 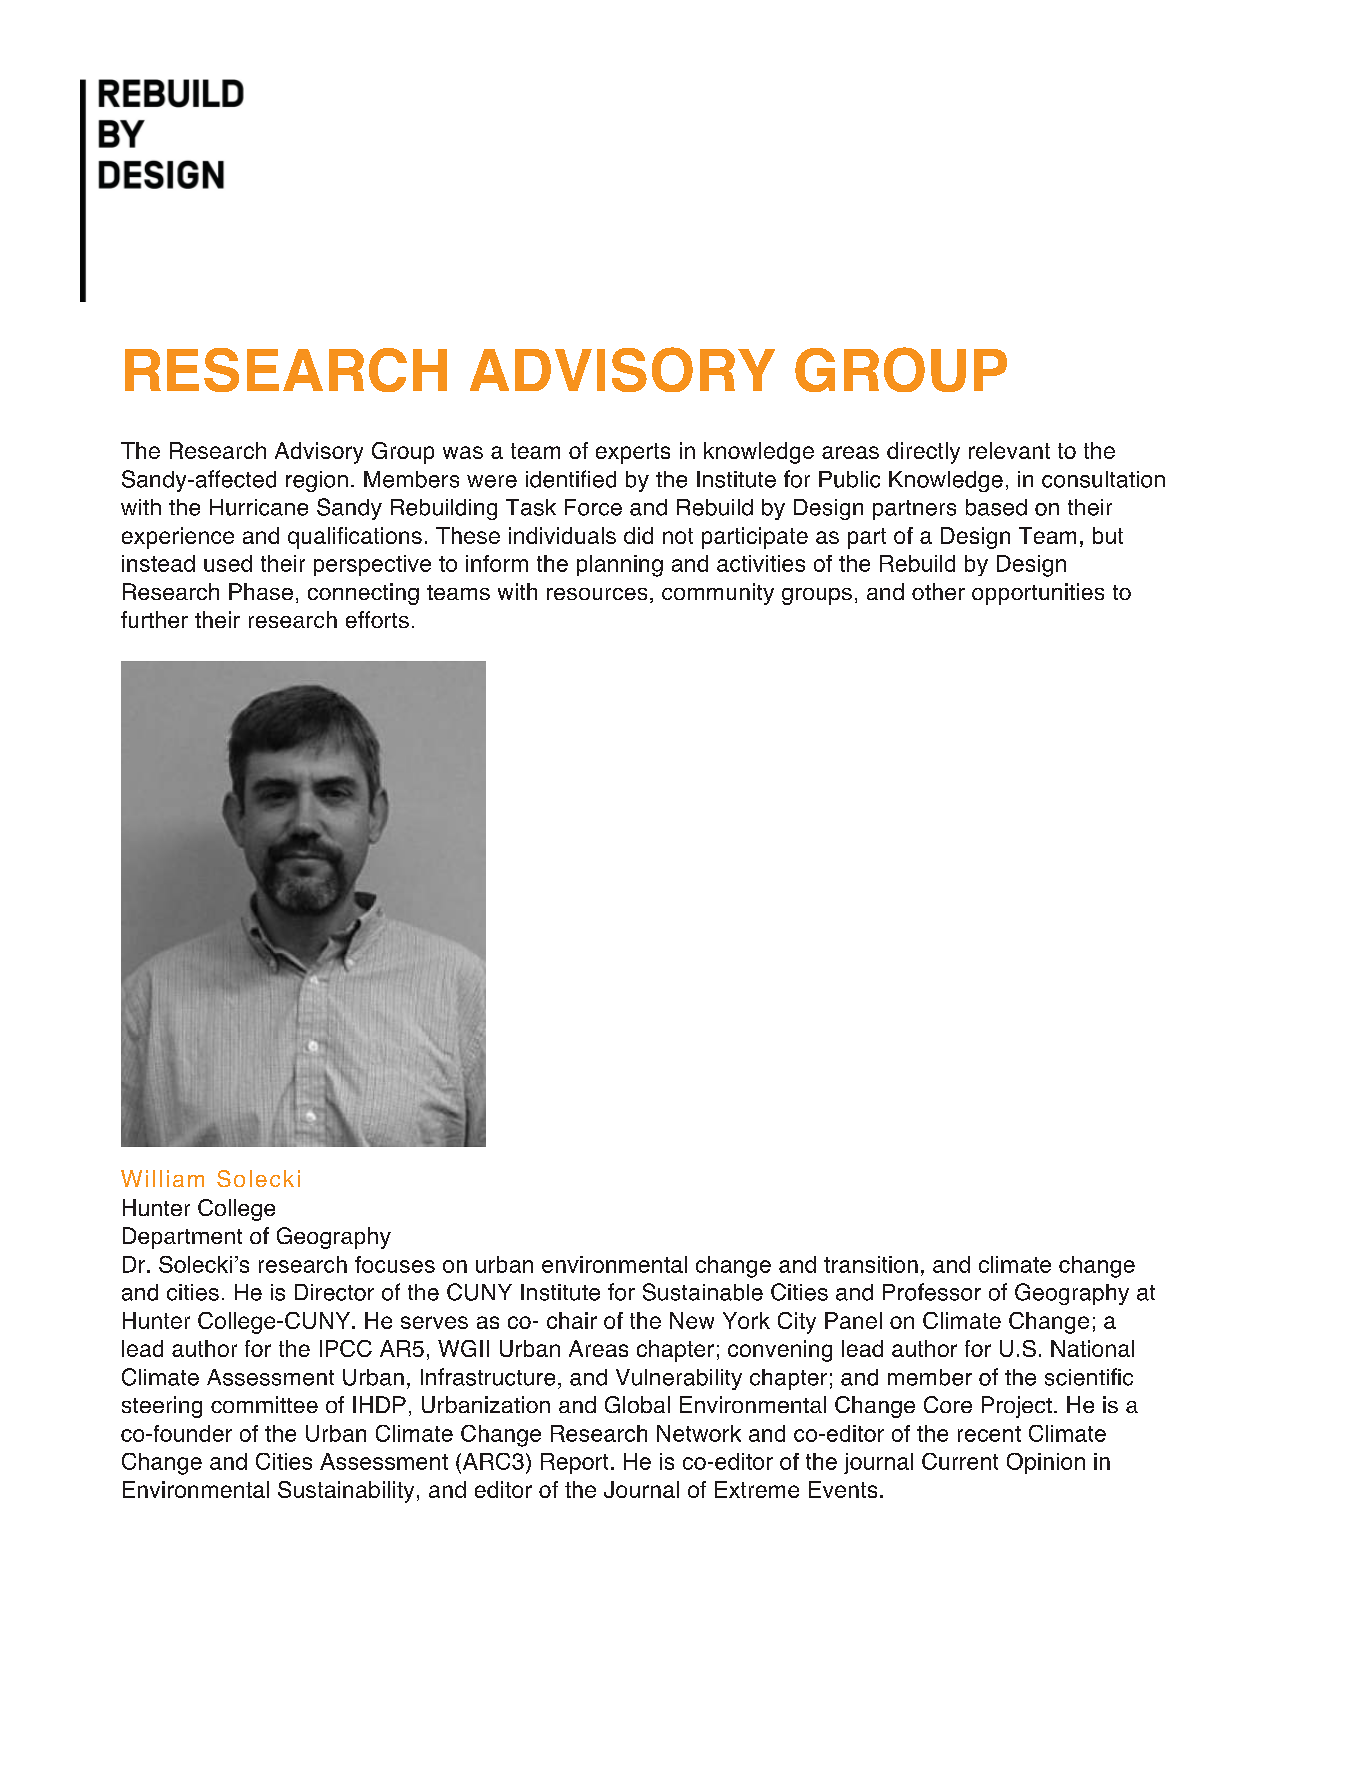 I want to click on Sustainability, so click(x=346, y=1492).
